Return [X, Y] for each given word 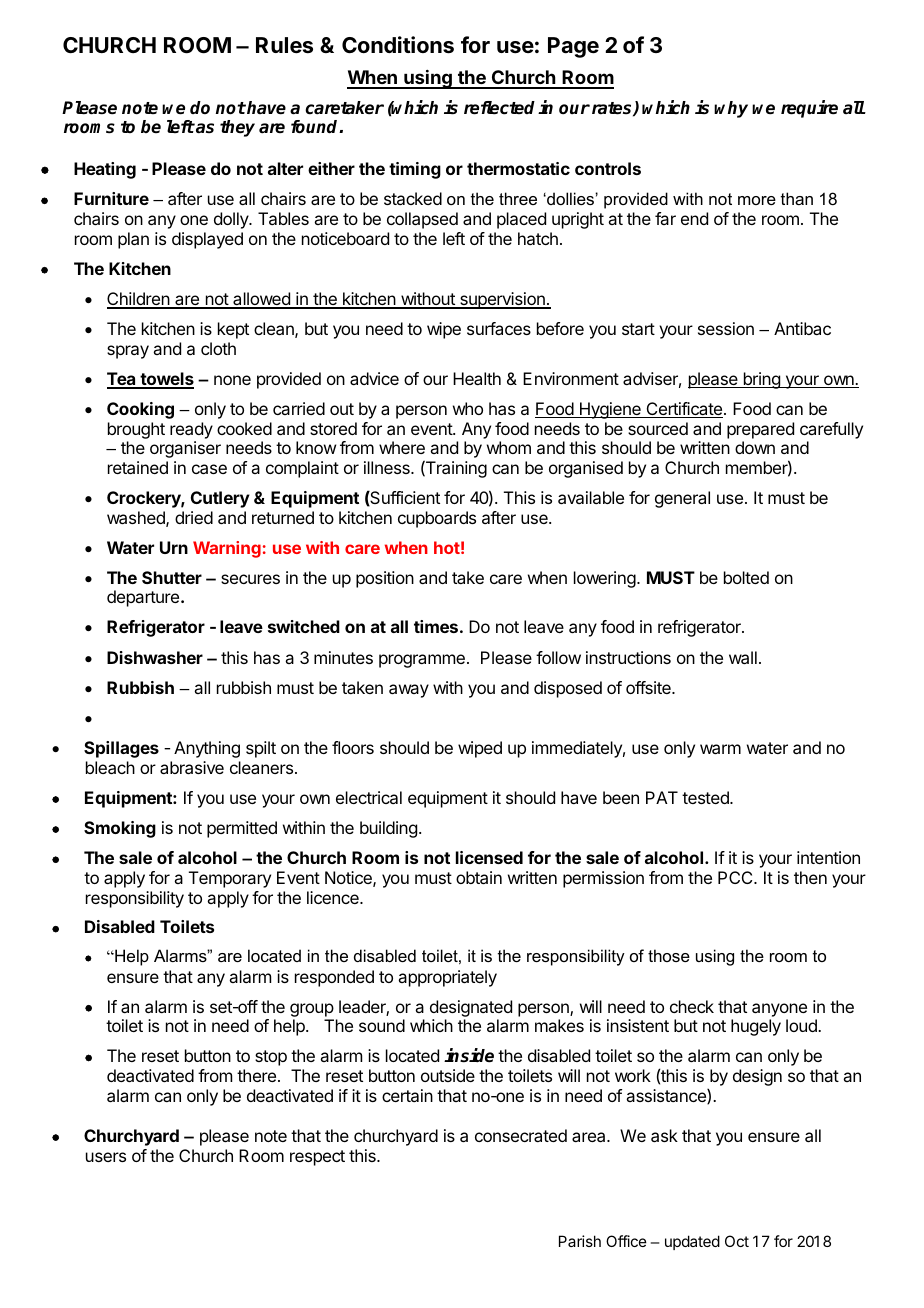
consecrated [521, 1135]
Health [477, 378]
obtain [479, 877]
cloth [218, 348]
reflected [499, 108]
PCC [736, 877]
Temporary [230, 879]
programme [422, 661]
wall [743, 657]
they [237, 128]
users [106, 1157]
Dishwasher [155, 657]
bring [761, 380]
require [809, 109]
